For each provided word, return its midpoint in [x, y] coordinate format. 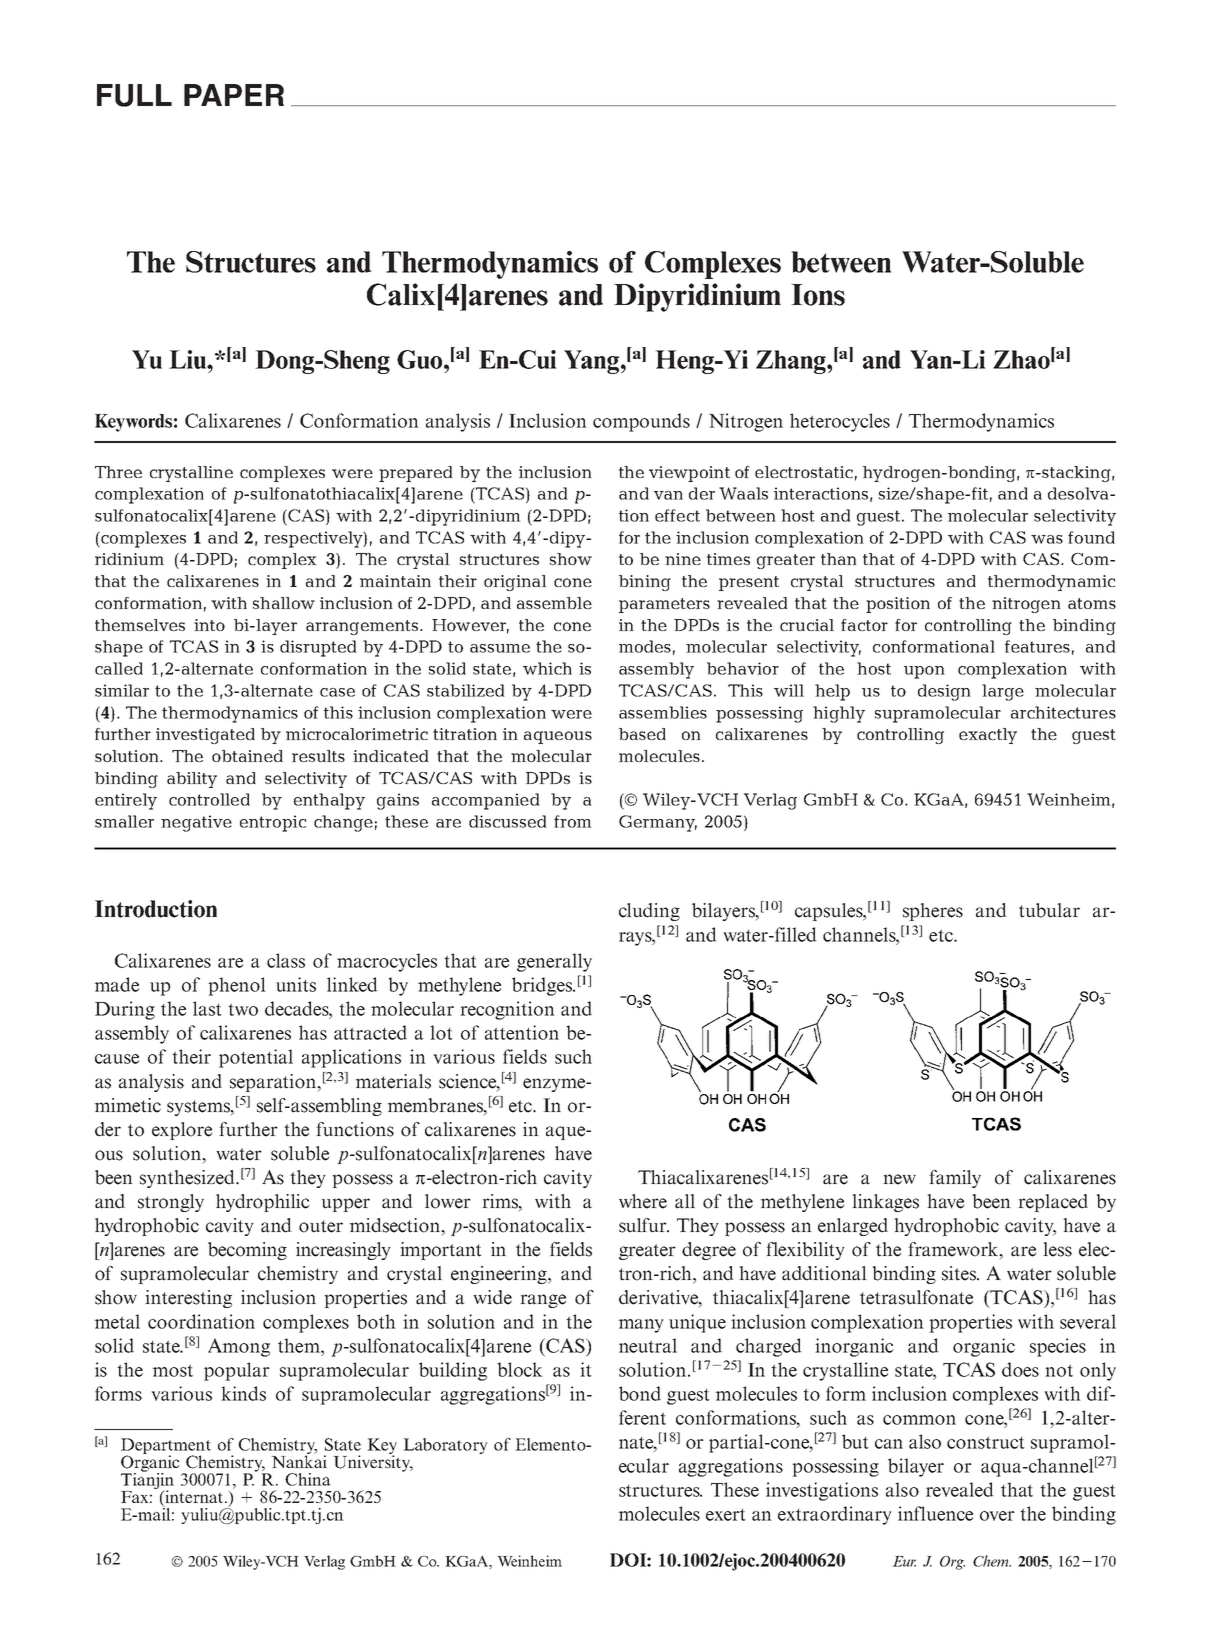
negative [196, 823]
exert [726, 1515]
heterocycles [840, 422]
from [573, 821]
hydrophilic [262, 1203]
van [668, 495]
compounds [641, 422]
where [643, 1201]
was [1047, 539]
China [308, 1479]
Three [118, 472]
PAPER [234, 95]
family [955, 1179]
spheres [933, 912]
